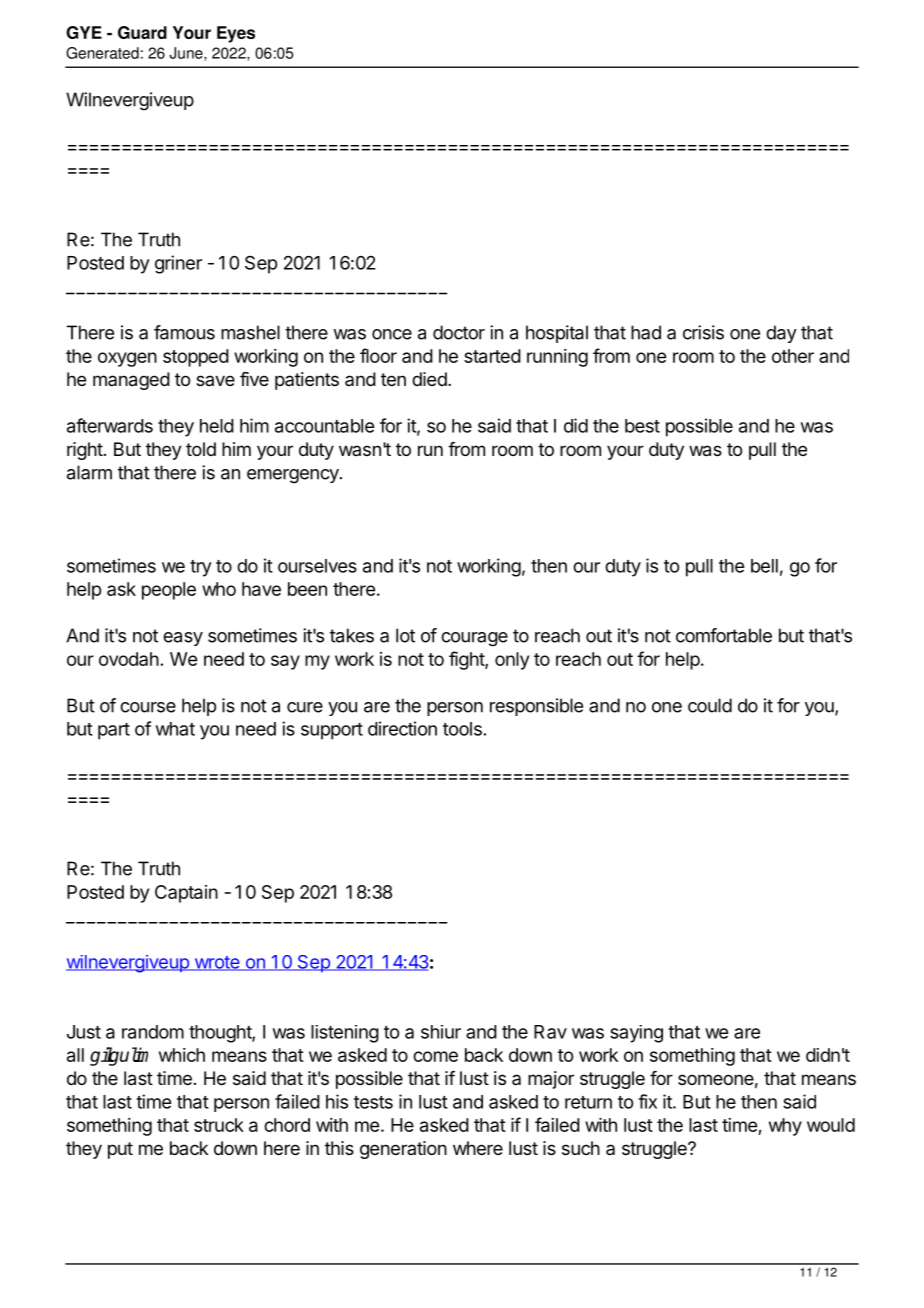 Image resolution: width=924 pixels, height=1308 pixels. What do you see at coordinates (703, 332) in the screenshot?
I see `crisis` at bounding box center [703, 332].
